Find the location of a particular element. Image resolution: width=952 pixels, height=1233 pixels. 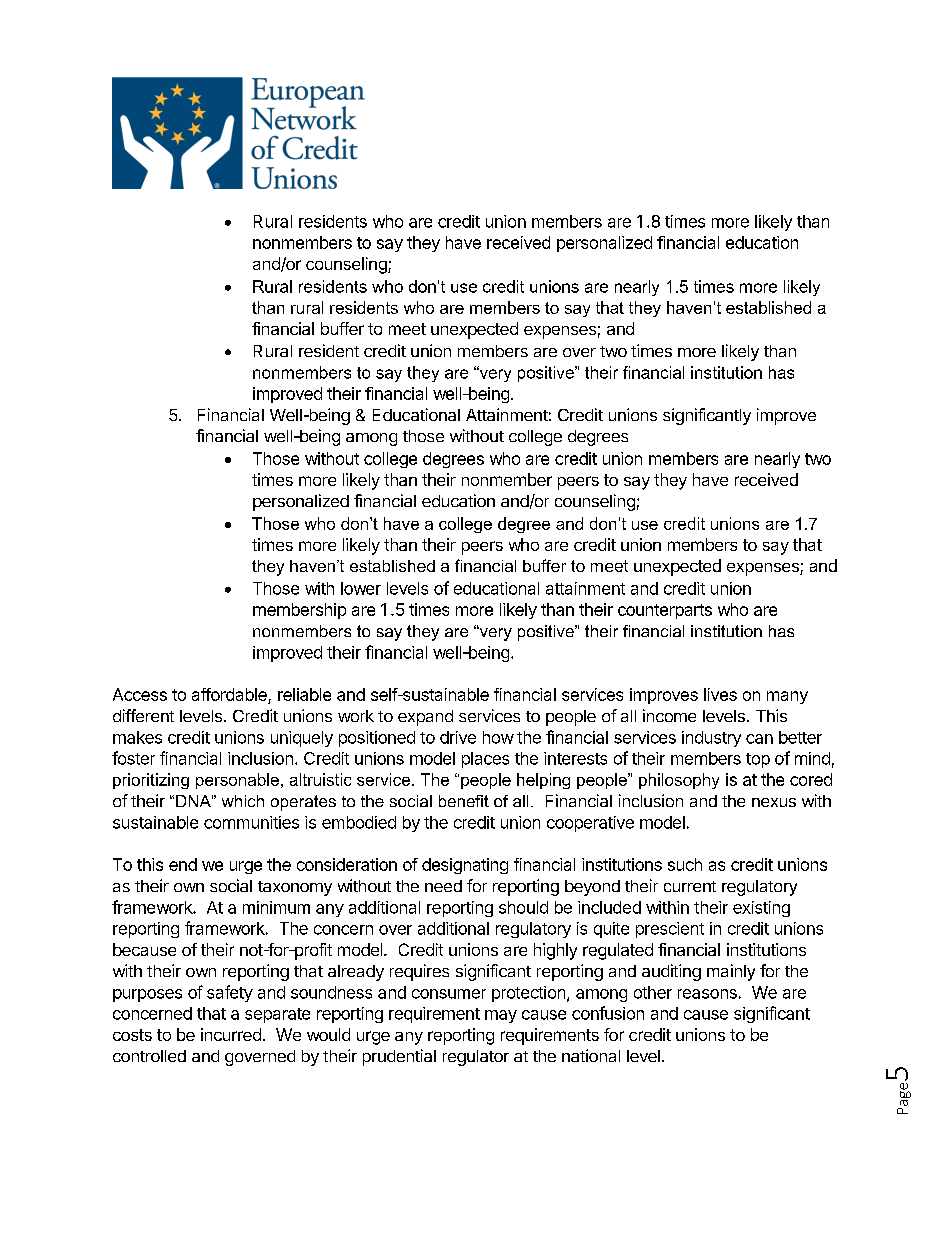

personable is located at coordinates (237, 781).
